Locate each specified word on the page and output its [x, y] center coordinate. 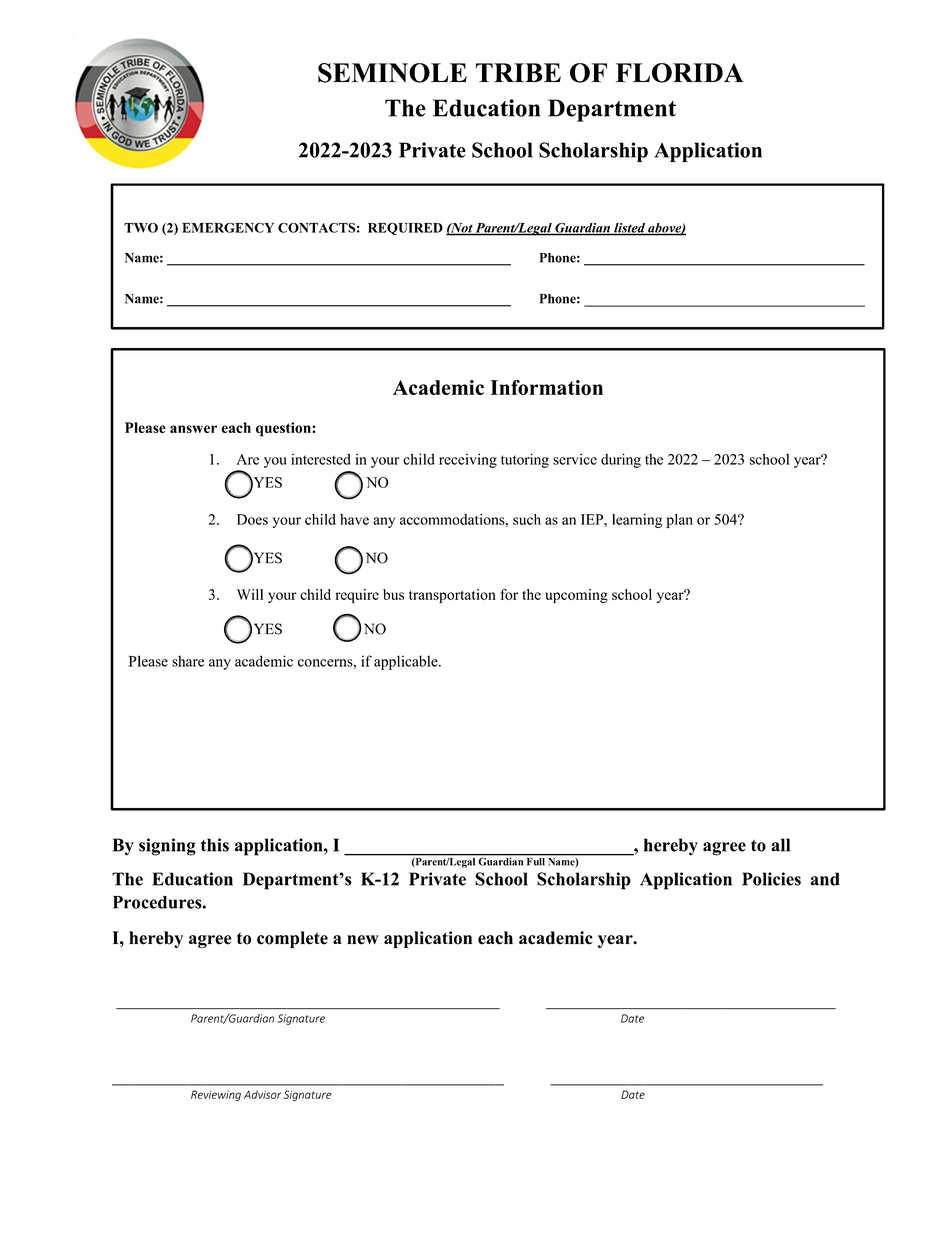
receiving [468, 460]
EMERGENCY [228, 228]
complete [292, 939]
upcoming [576, 596]
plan [679, 521]
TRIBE [518, 72]
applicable [407, 662]
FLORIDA [680, 73]
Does [252, 519]
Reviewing [216, 1095]
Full [536, 862]
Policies [771, 879]
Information [546, 387]
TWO [141, 228]
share [188, 661]
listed [629, 229]
